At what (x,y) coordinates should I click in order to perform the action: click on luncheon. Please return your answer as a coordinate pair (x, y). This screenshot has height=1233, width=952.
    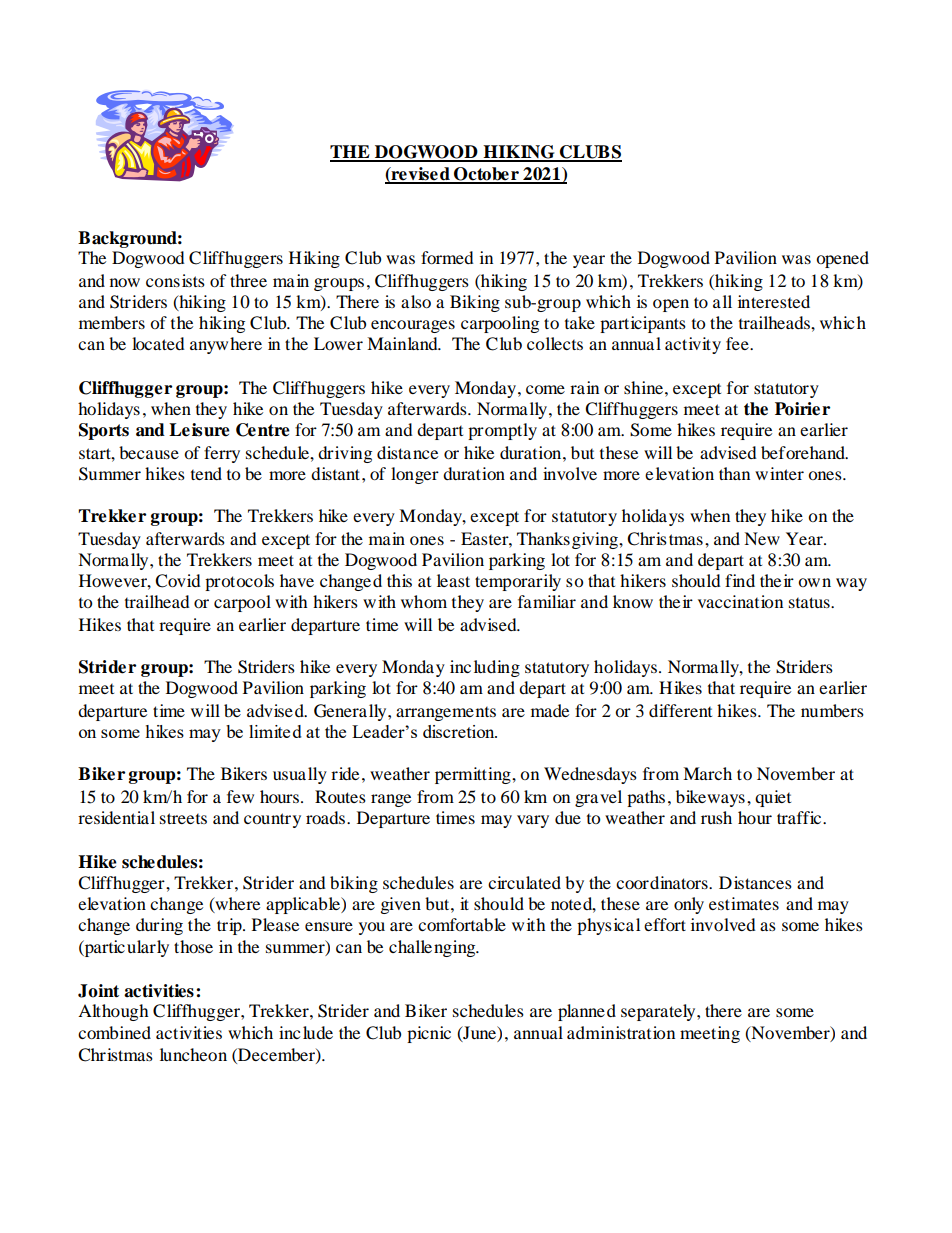
    Looking at the image, I should click on (193, 1054).
